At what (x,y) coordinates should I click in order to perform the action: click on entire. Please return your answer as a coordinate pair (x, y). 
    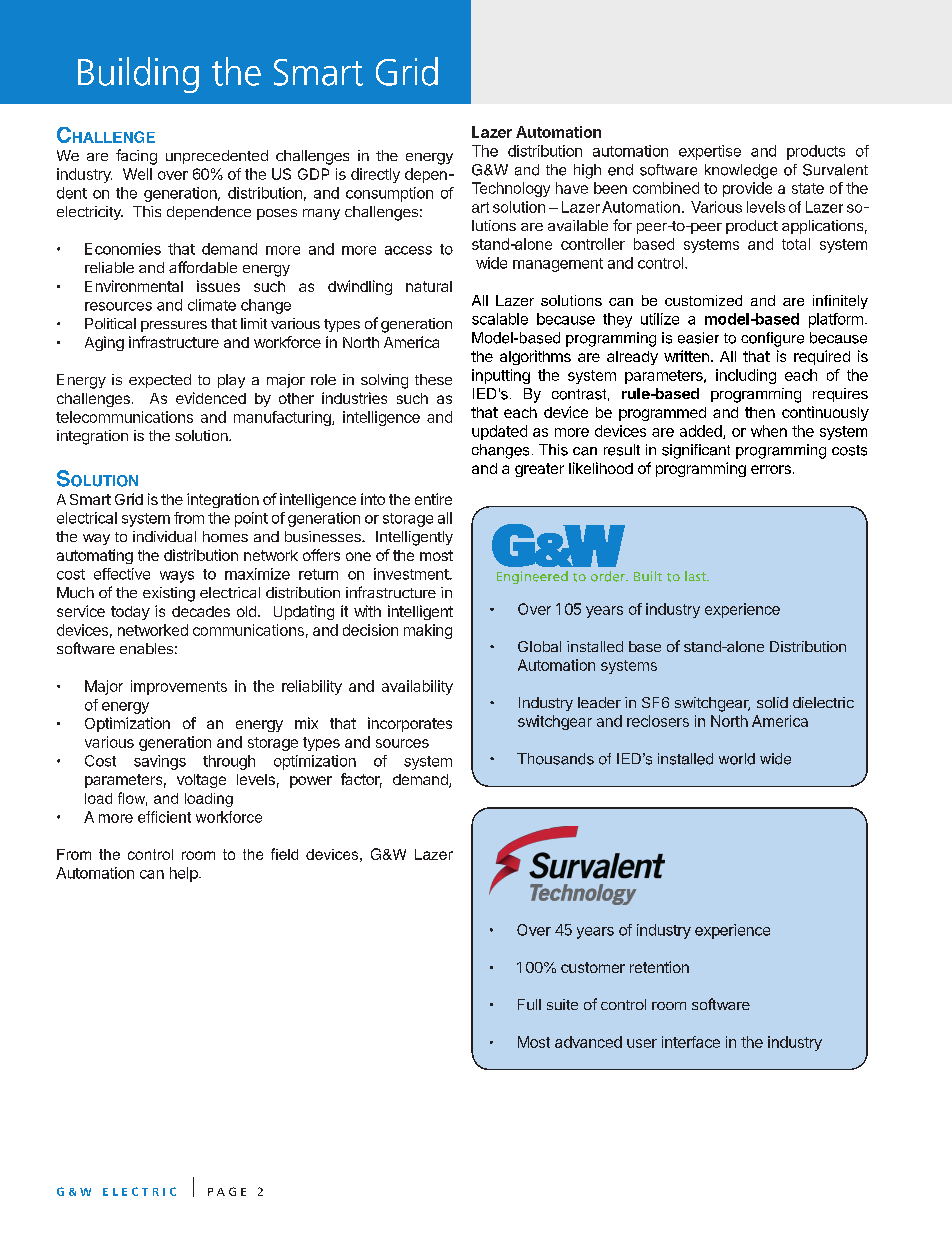
    Looking at the image, I should click on (433, 499).
